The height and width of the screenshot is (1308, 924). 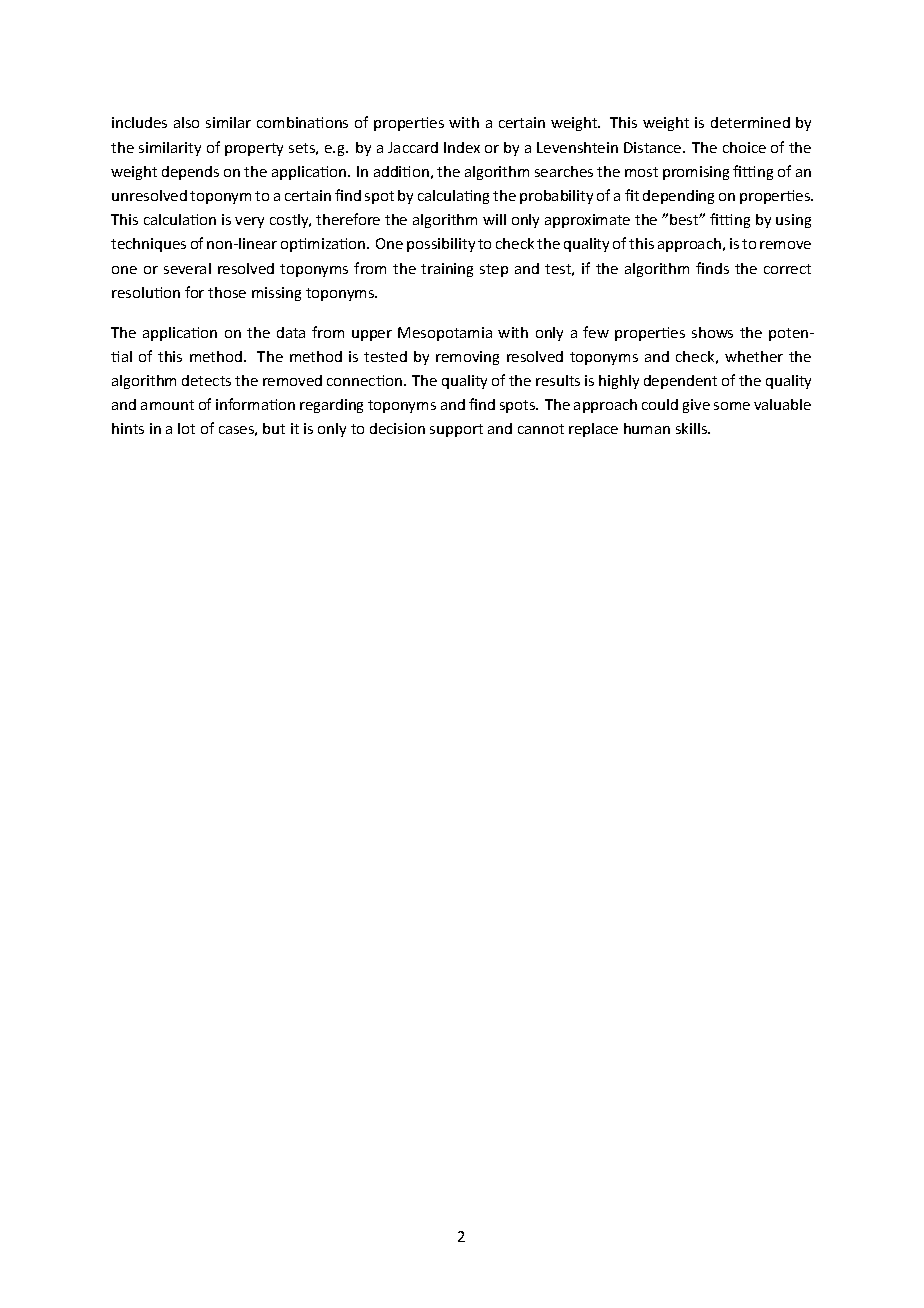 What do you see at coordinates (462, 147) in the screenshot?
I see `Index` at bounding box center [462, 147].
